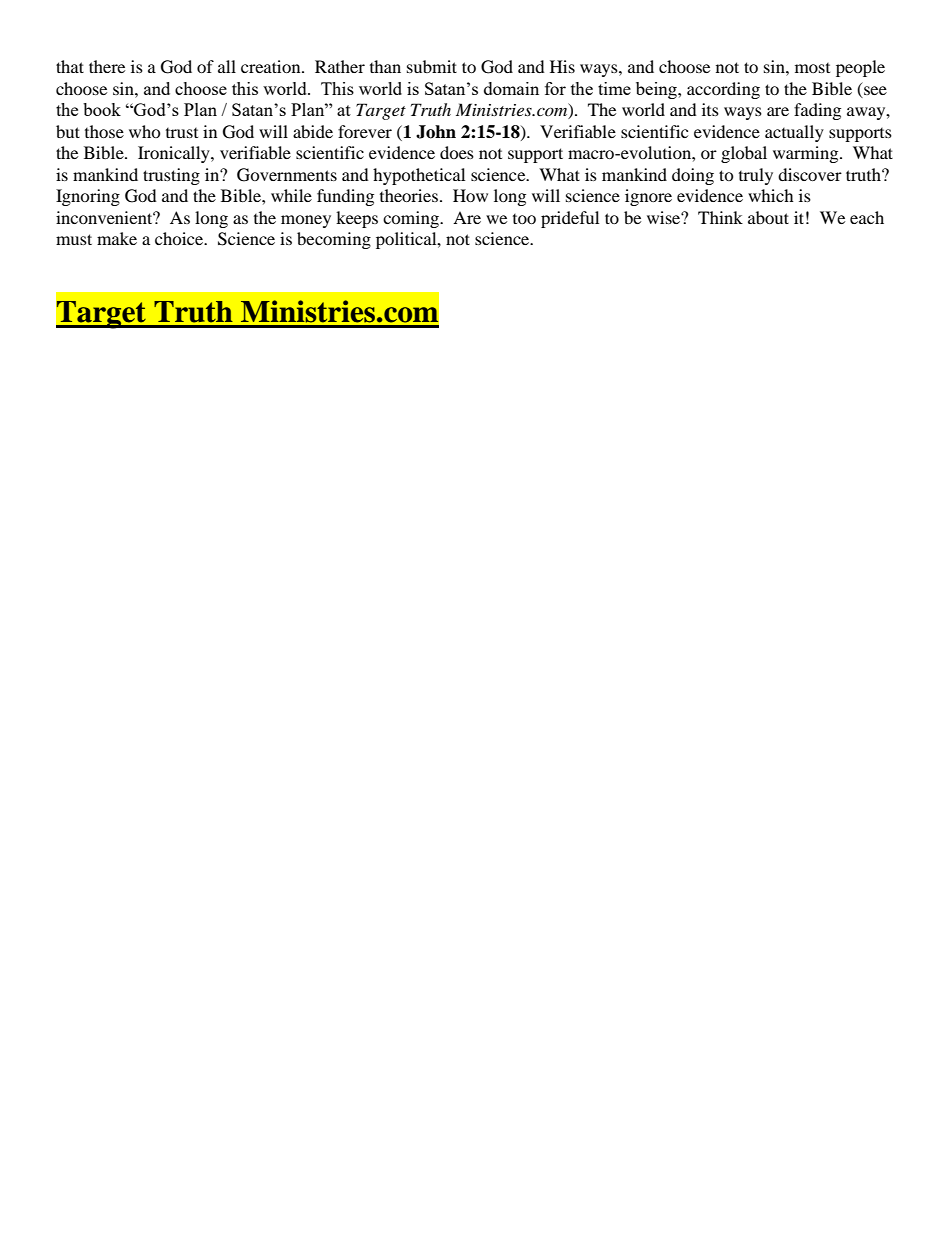  What do you see at coordinates (810, 174) in the page?
I see `discover` at bounding box center [810, 174].
